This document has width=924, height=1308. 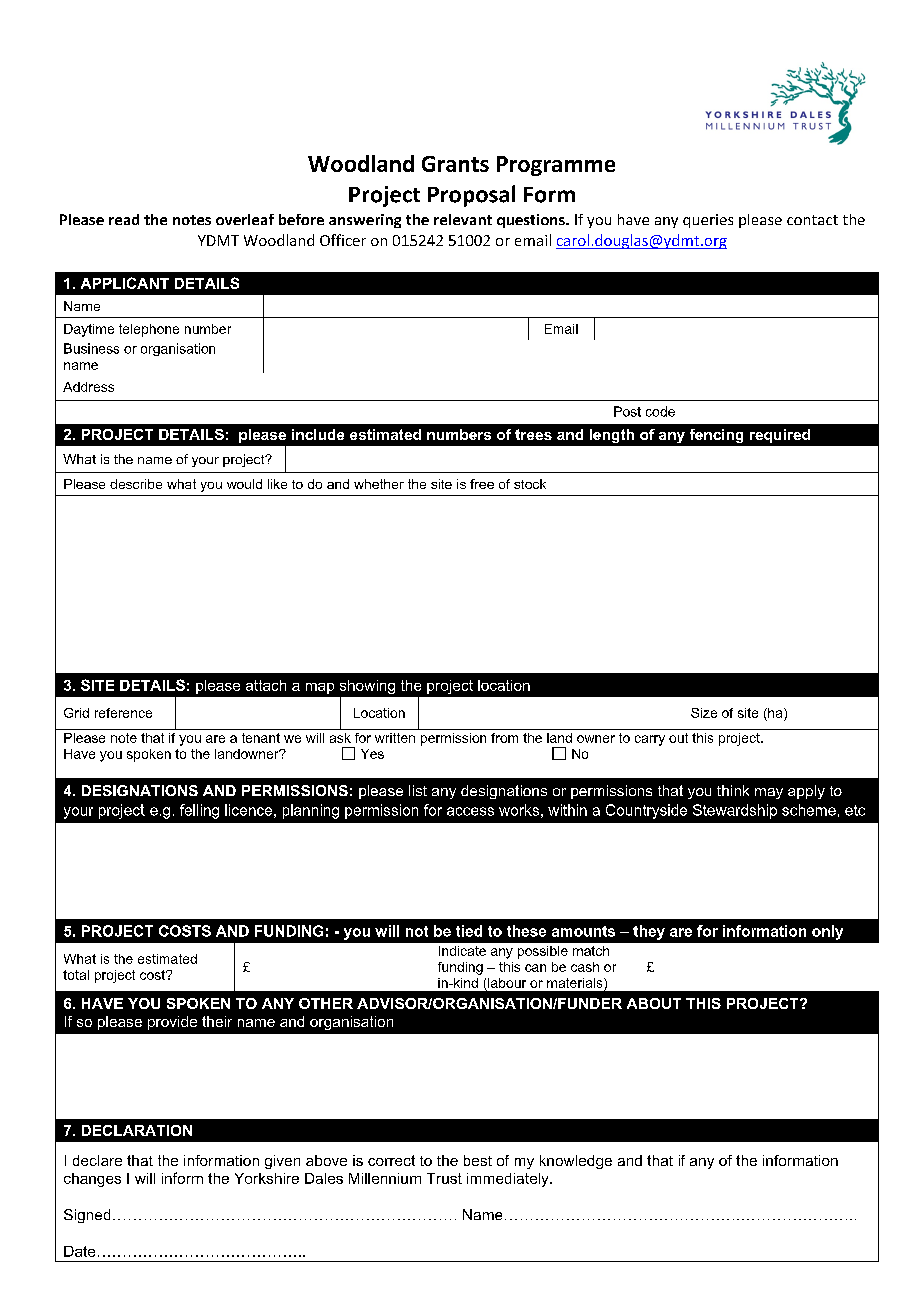 I want to click on required, so click(x=780, y=436).
